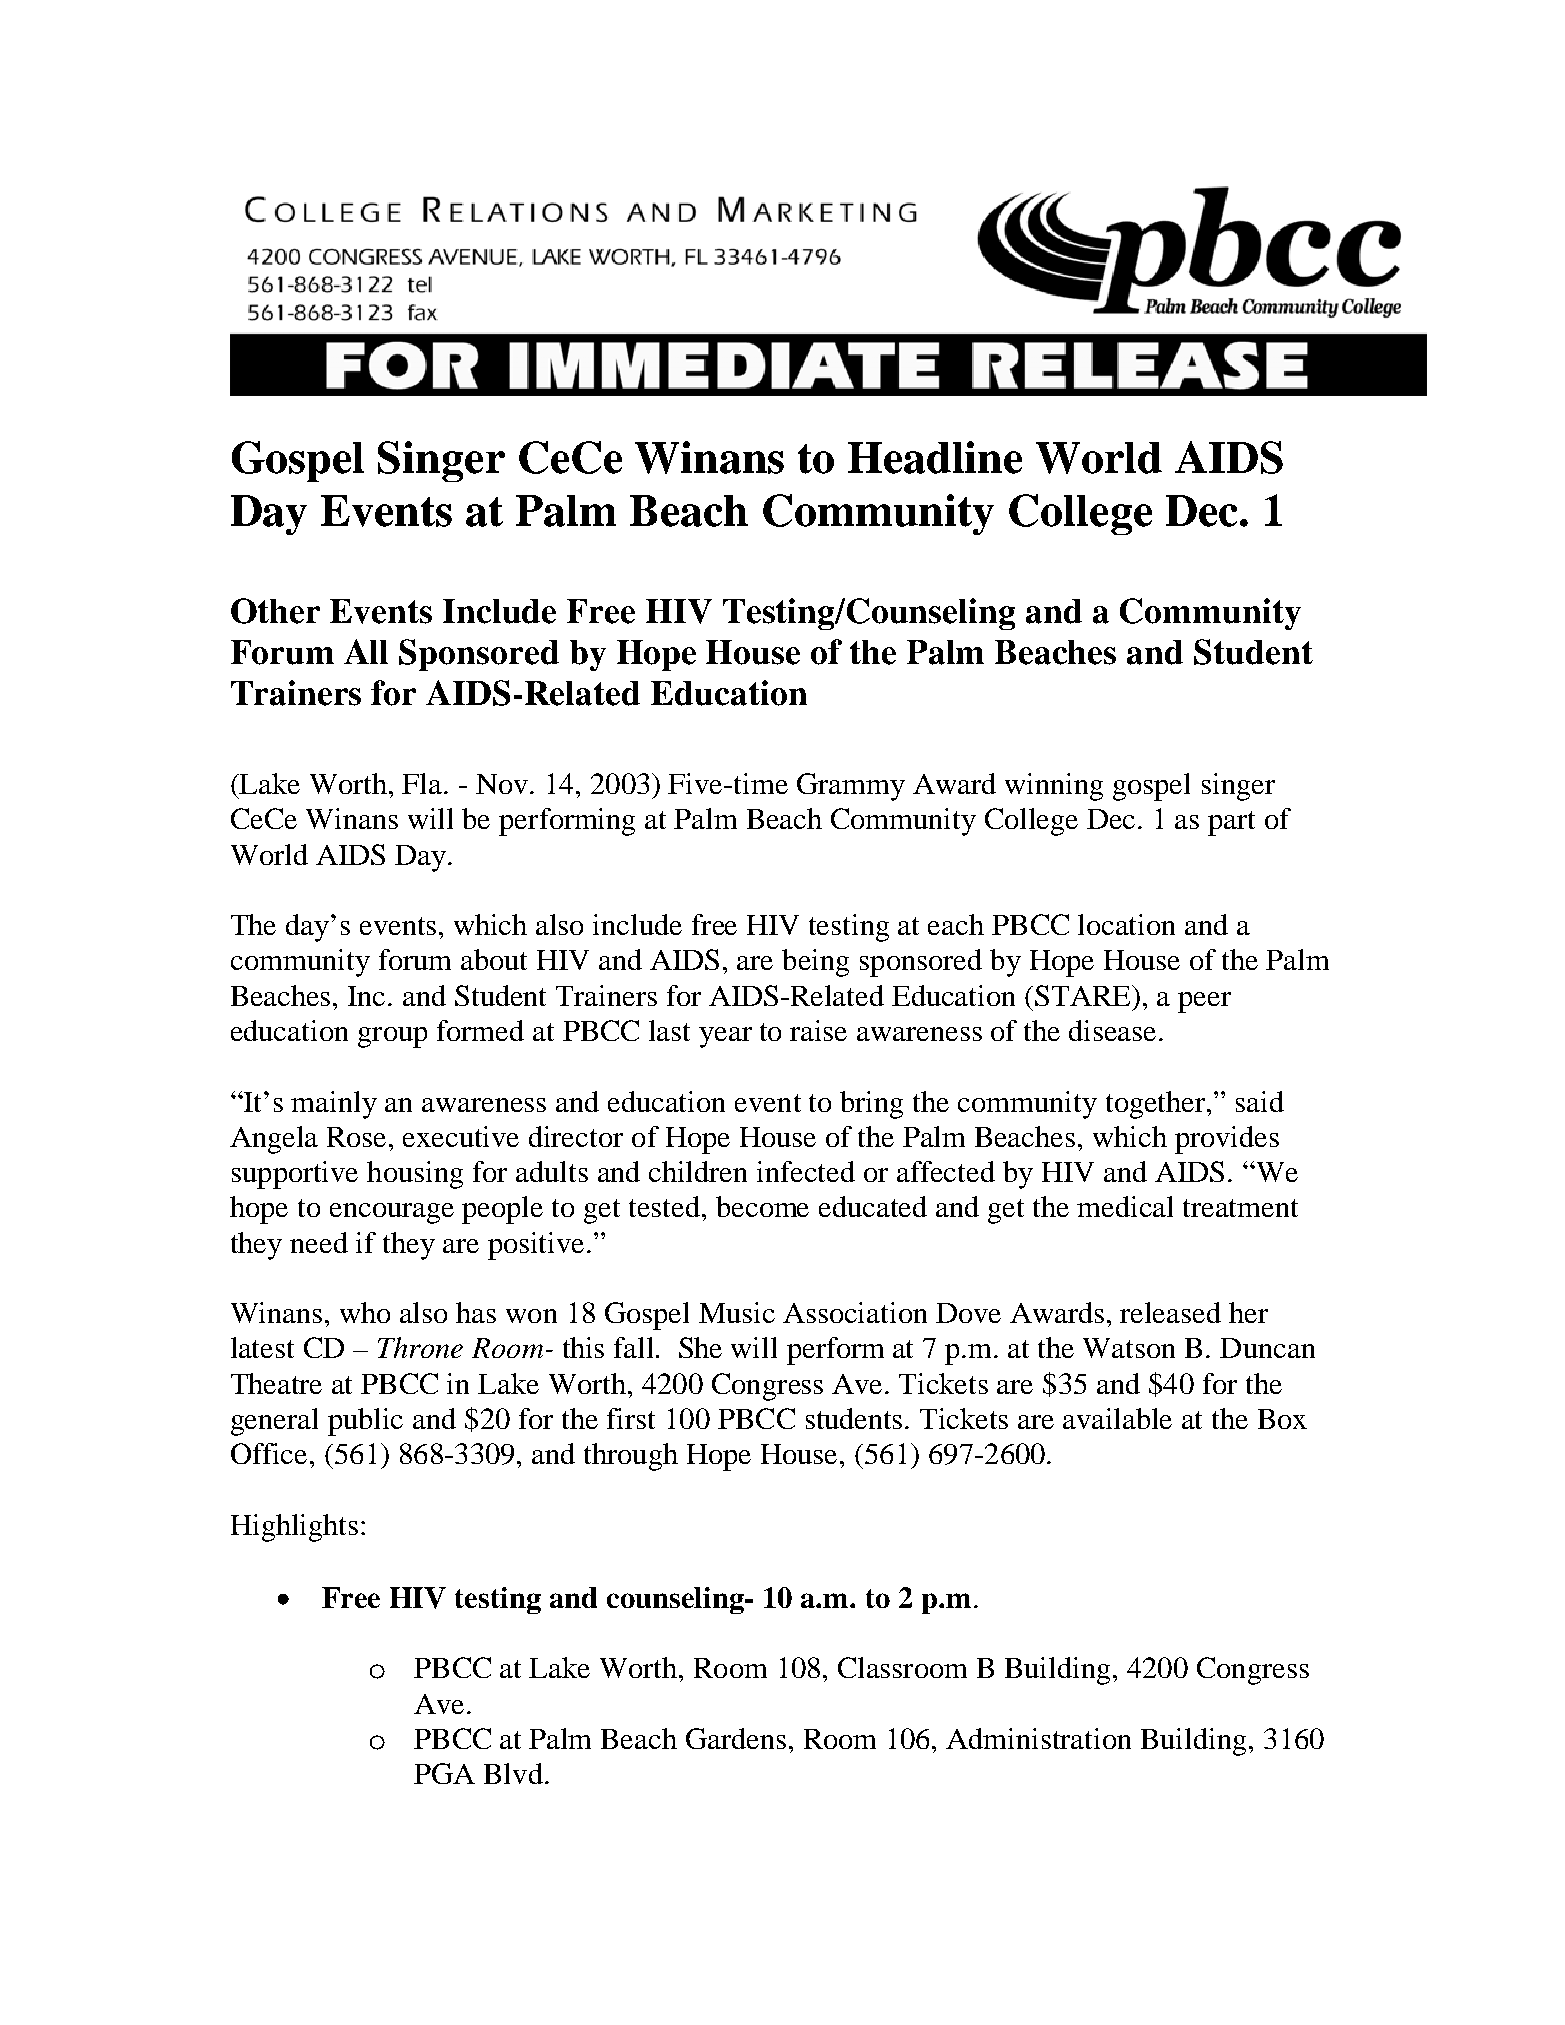  I want to click on Grammy, so click(851, 787).
